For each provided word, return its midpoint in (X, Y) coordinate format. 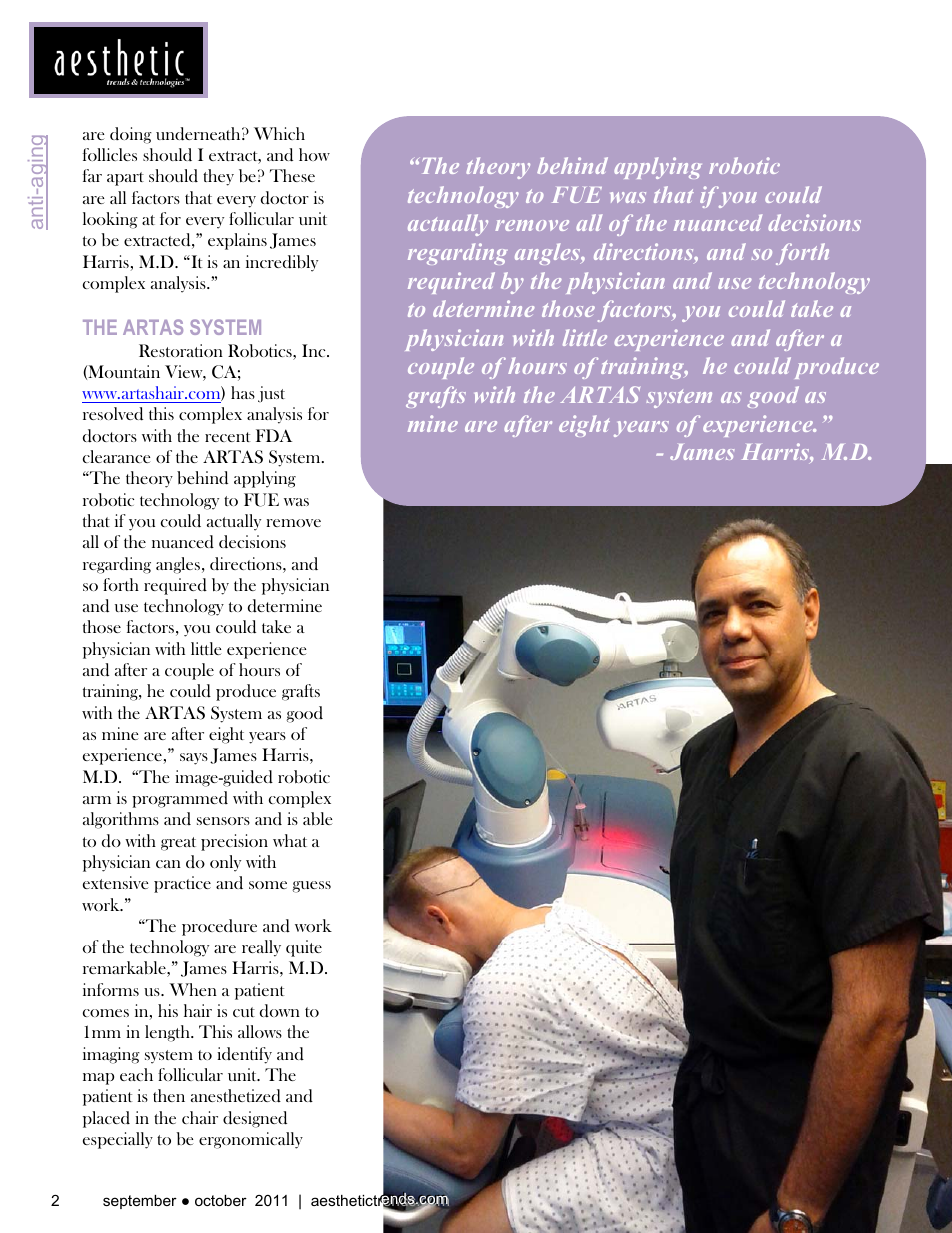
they (218, 177)
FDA (274, 435)
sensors (223, 821)
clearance (116, 456)
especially (118, 1140)
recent (227, 437)
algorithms (121, 820)
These (292, 175)
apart (125, 179)
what (290, 840)
